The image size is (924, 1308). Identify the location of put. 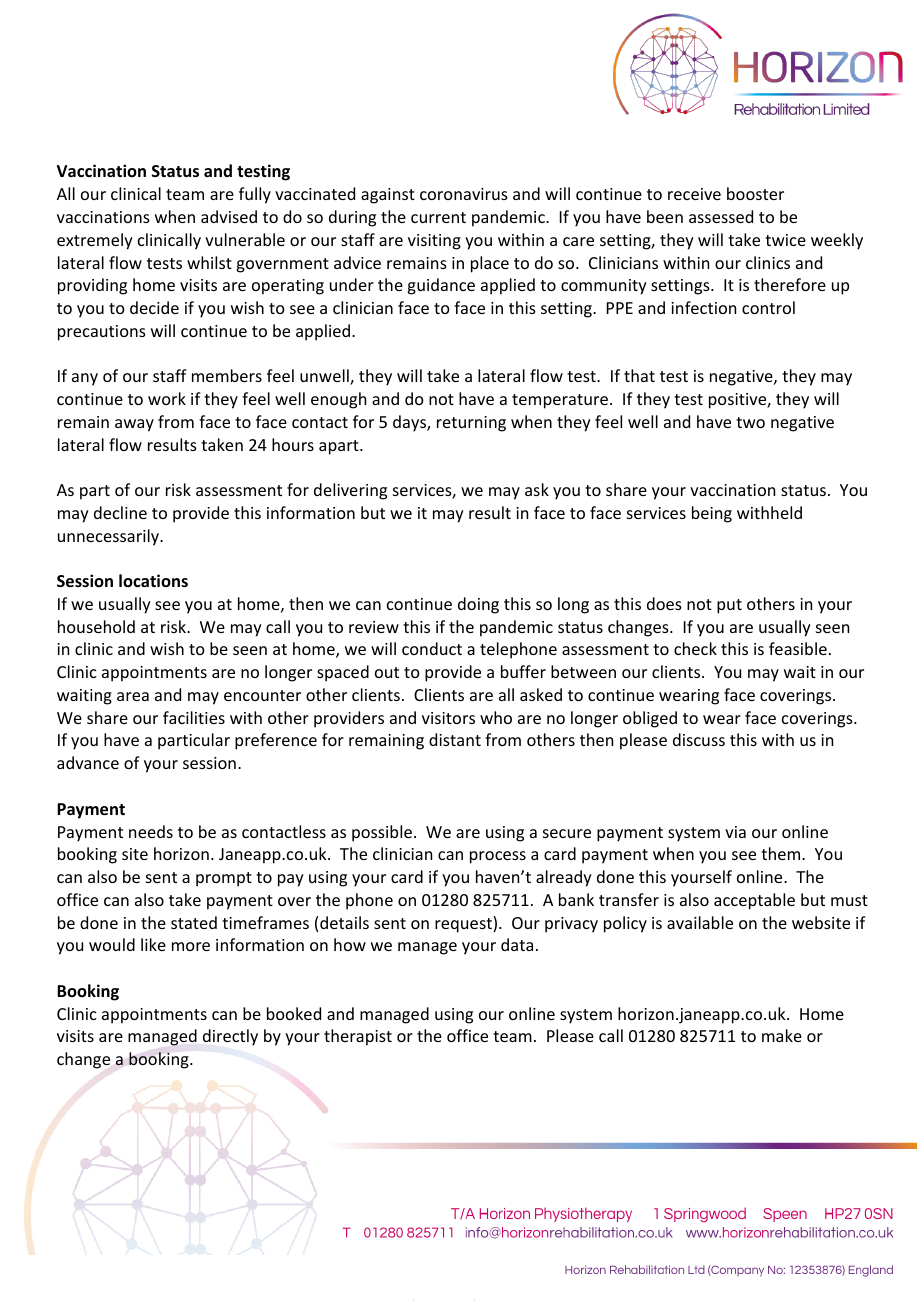
(729, 606).
